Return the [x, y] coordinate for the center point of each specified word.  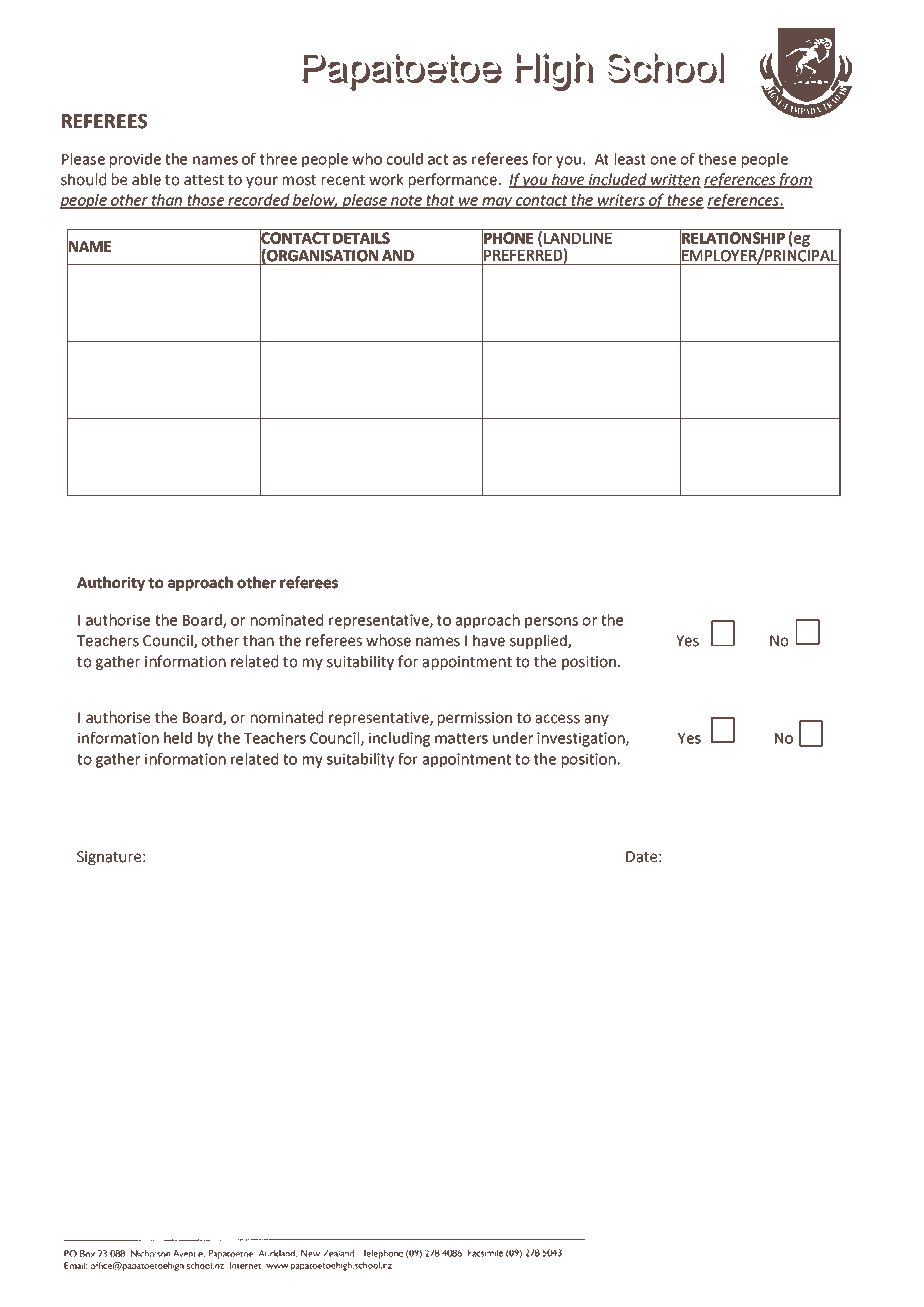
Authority [111, 583]
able [146, 179]
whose [388, 640]
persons [551, 623]
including [399, 739]
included [617, 180]
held [178, 738]
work [386, 179]
